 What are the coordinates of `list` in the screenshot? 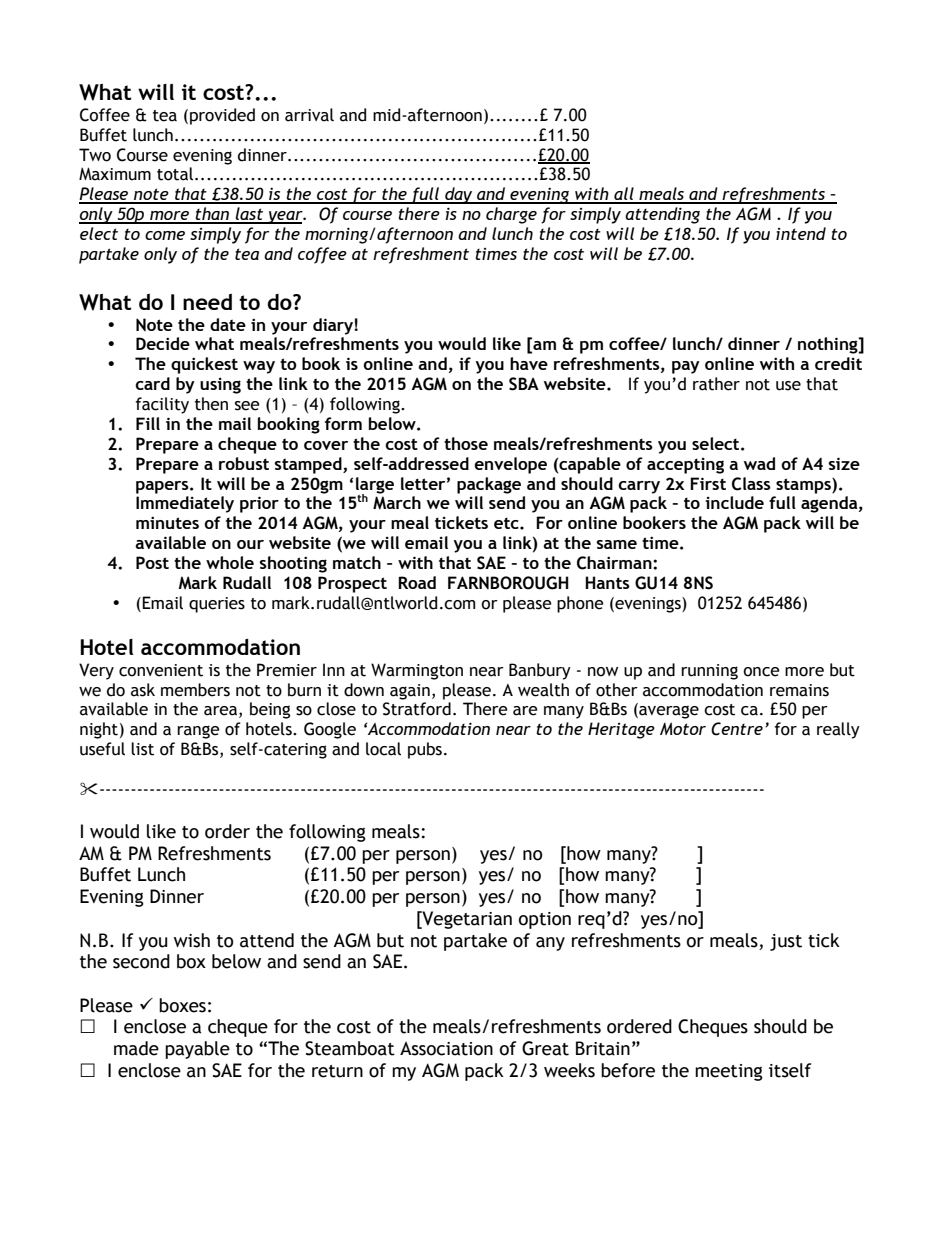 It's located at (142, 749).
